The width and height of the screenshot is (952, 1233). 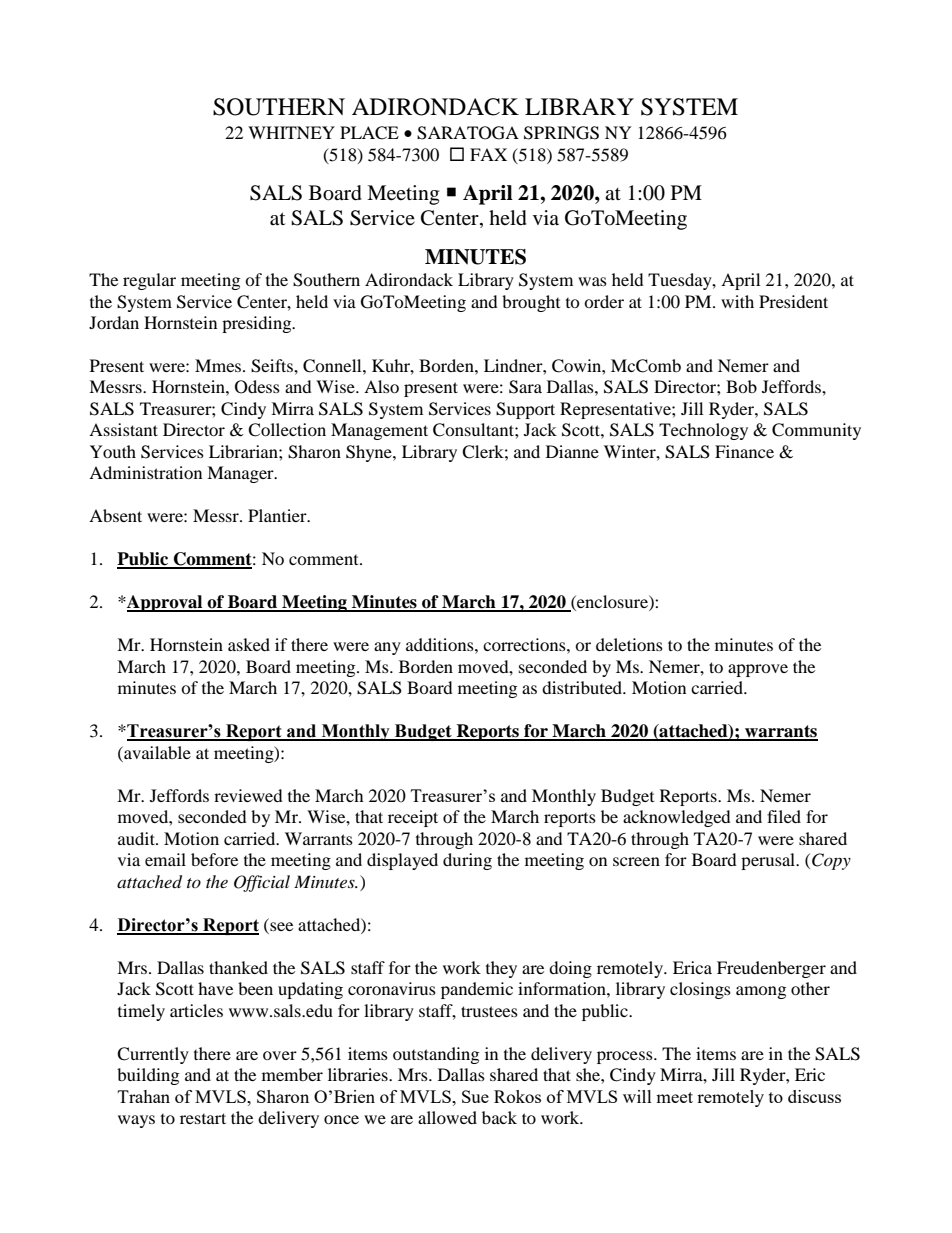 I want to click on Support, so click(x=525, y=410).
